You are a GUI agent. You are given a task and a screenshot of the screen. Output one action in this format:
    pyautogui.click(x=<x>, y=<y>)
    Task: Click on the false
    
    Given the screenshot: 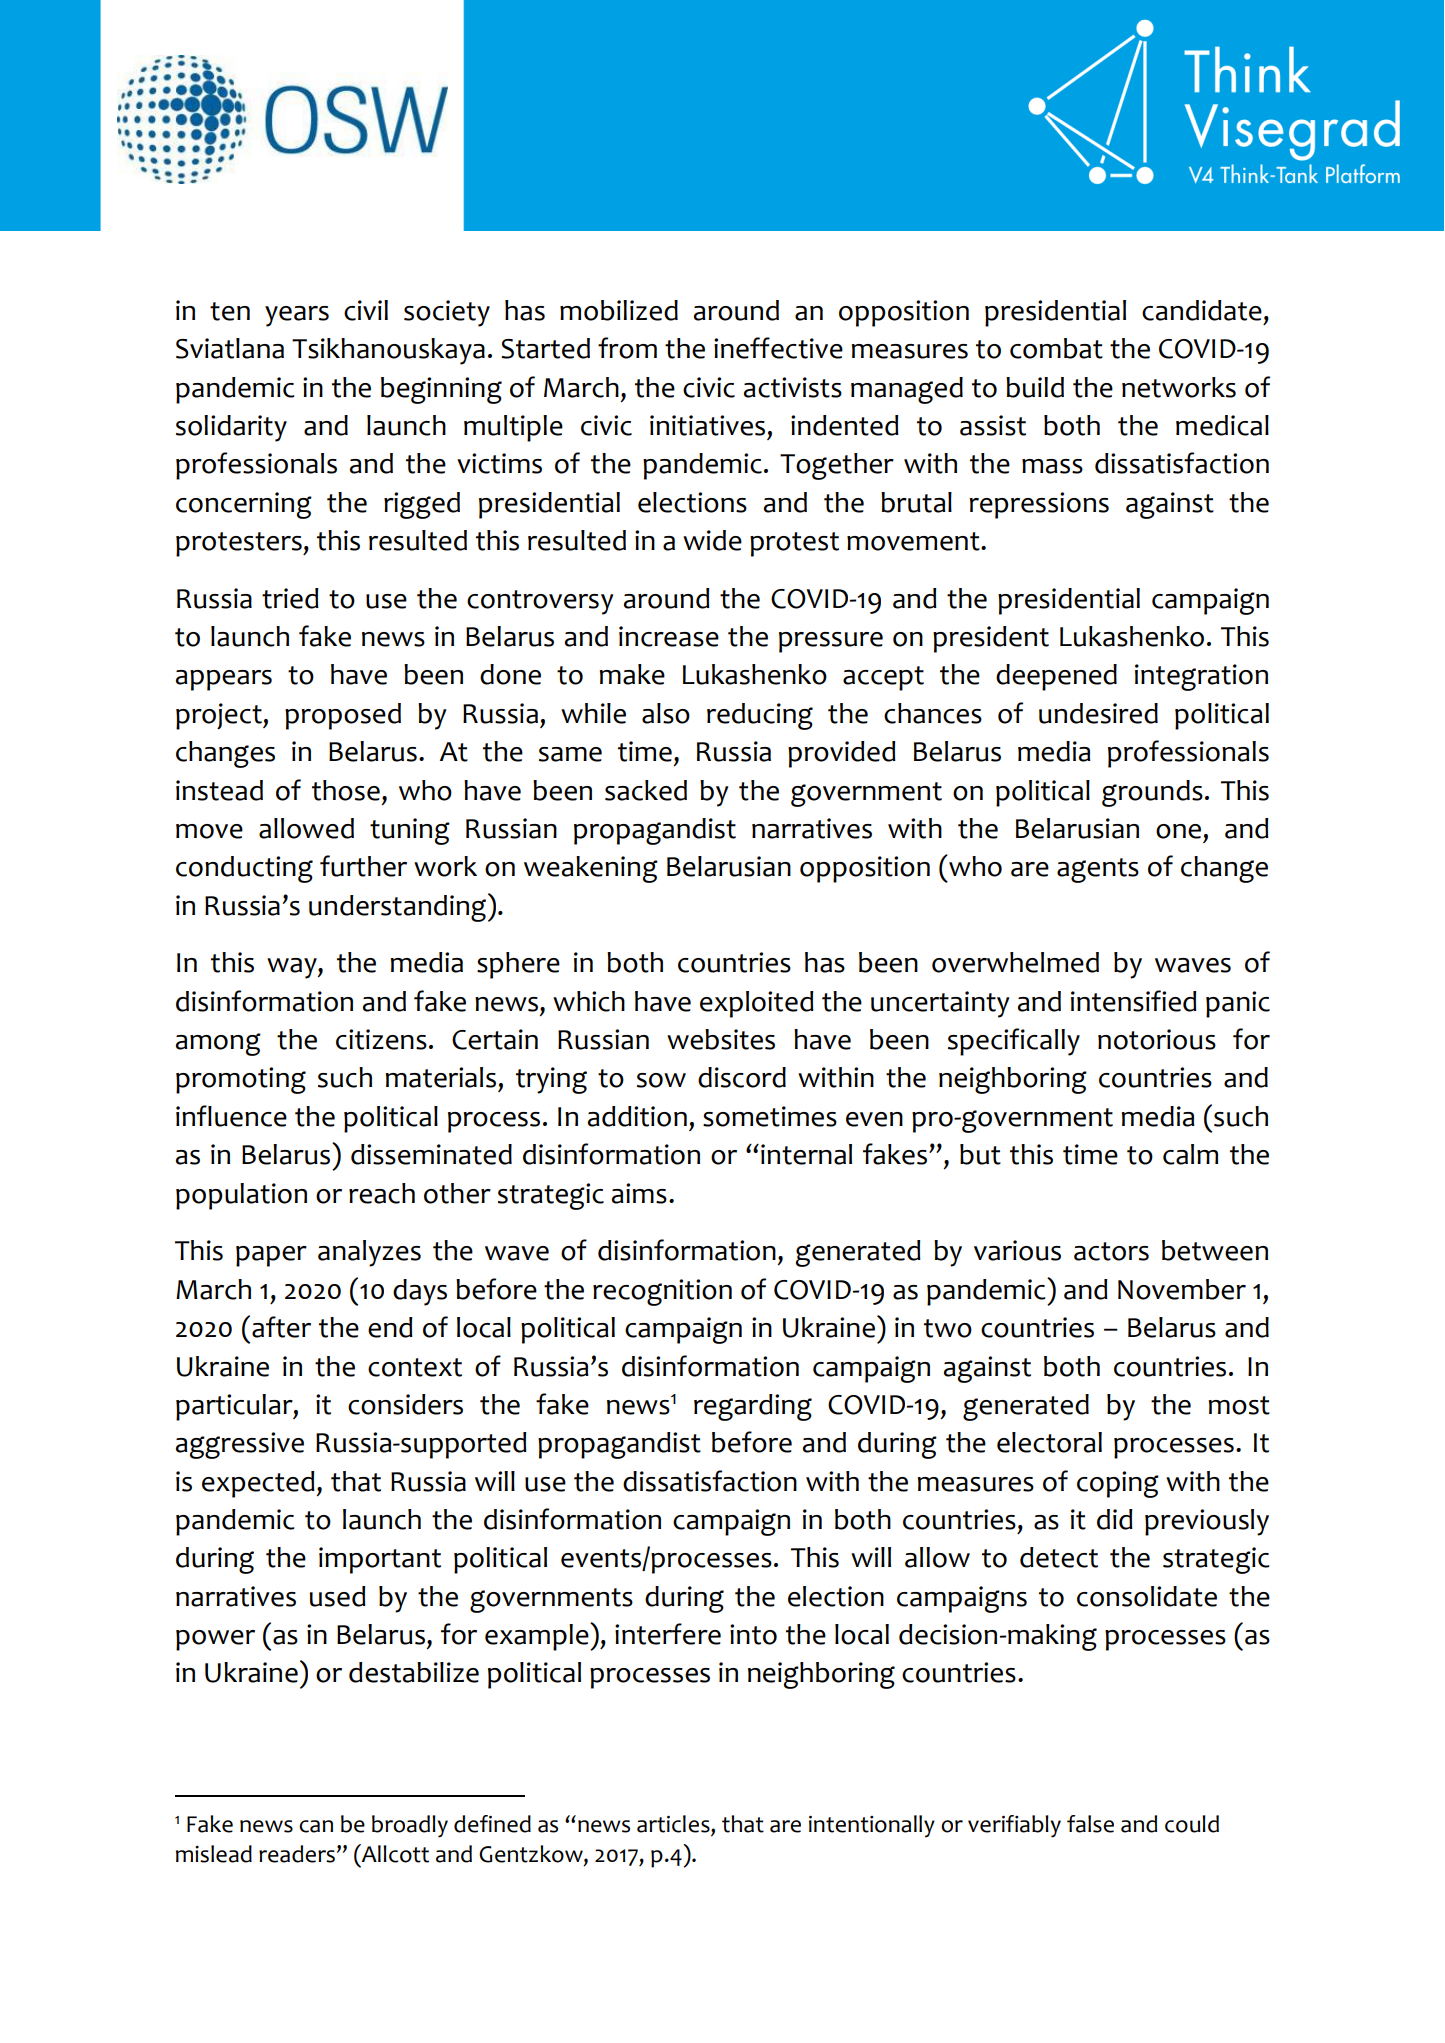 What is the action you would take?
    pyautogui.click(x=1090, y=1824)
